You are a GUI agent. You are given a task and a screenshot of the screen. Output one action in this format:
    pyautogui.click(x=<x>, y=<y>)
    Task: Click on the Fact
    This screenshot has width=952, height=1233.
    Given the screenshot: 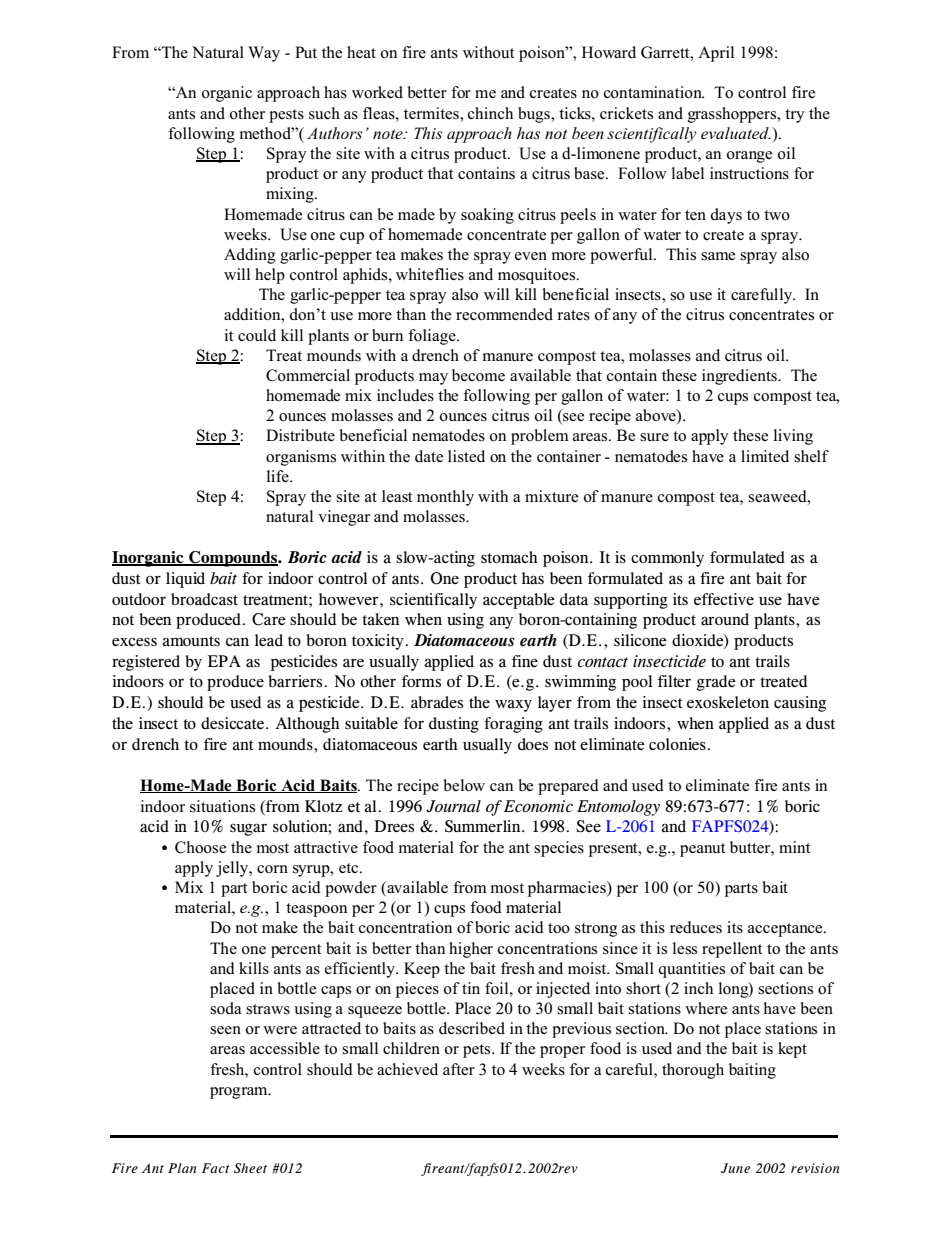 What is the action you would take?
    pyautogui.click(x=216, y=1168)
